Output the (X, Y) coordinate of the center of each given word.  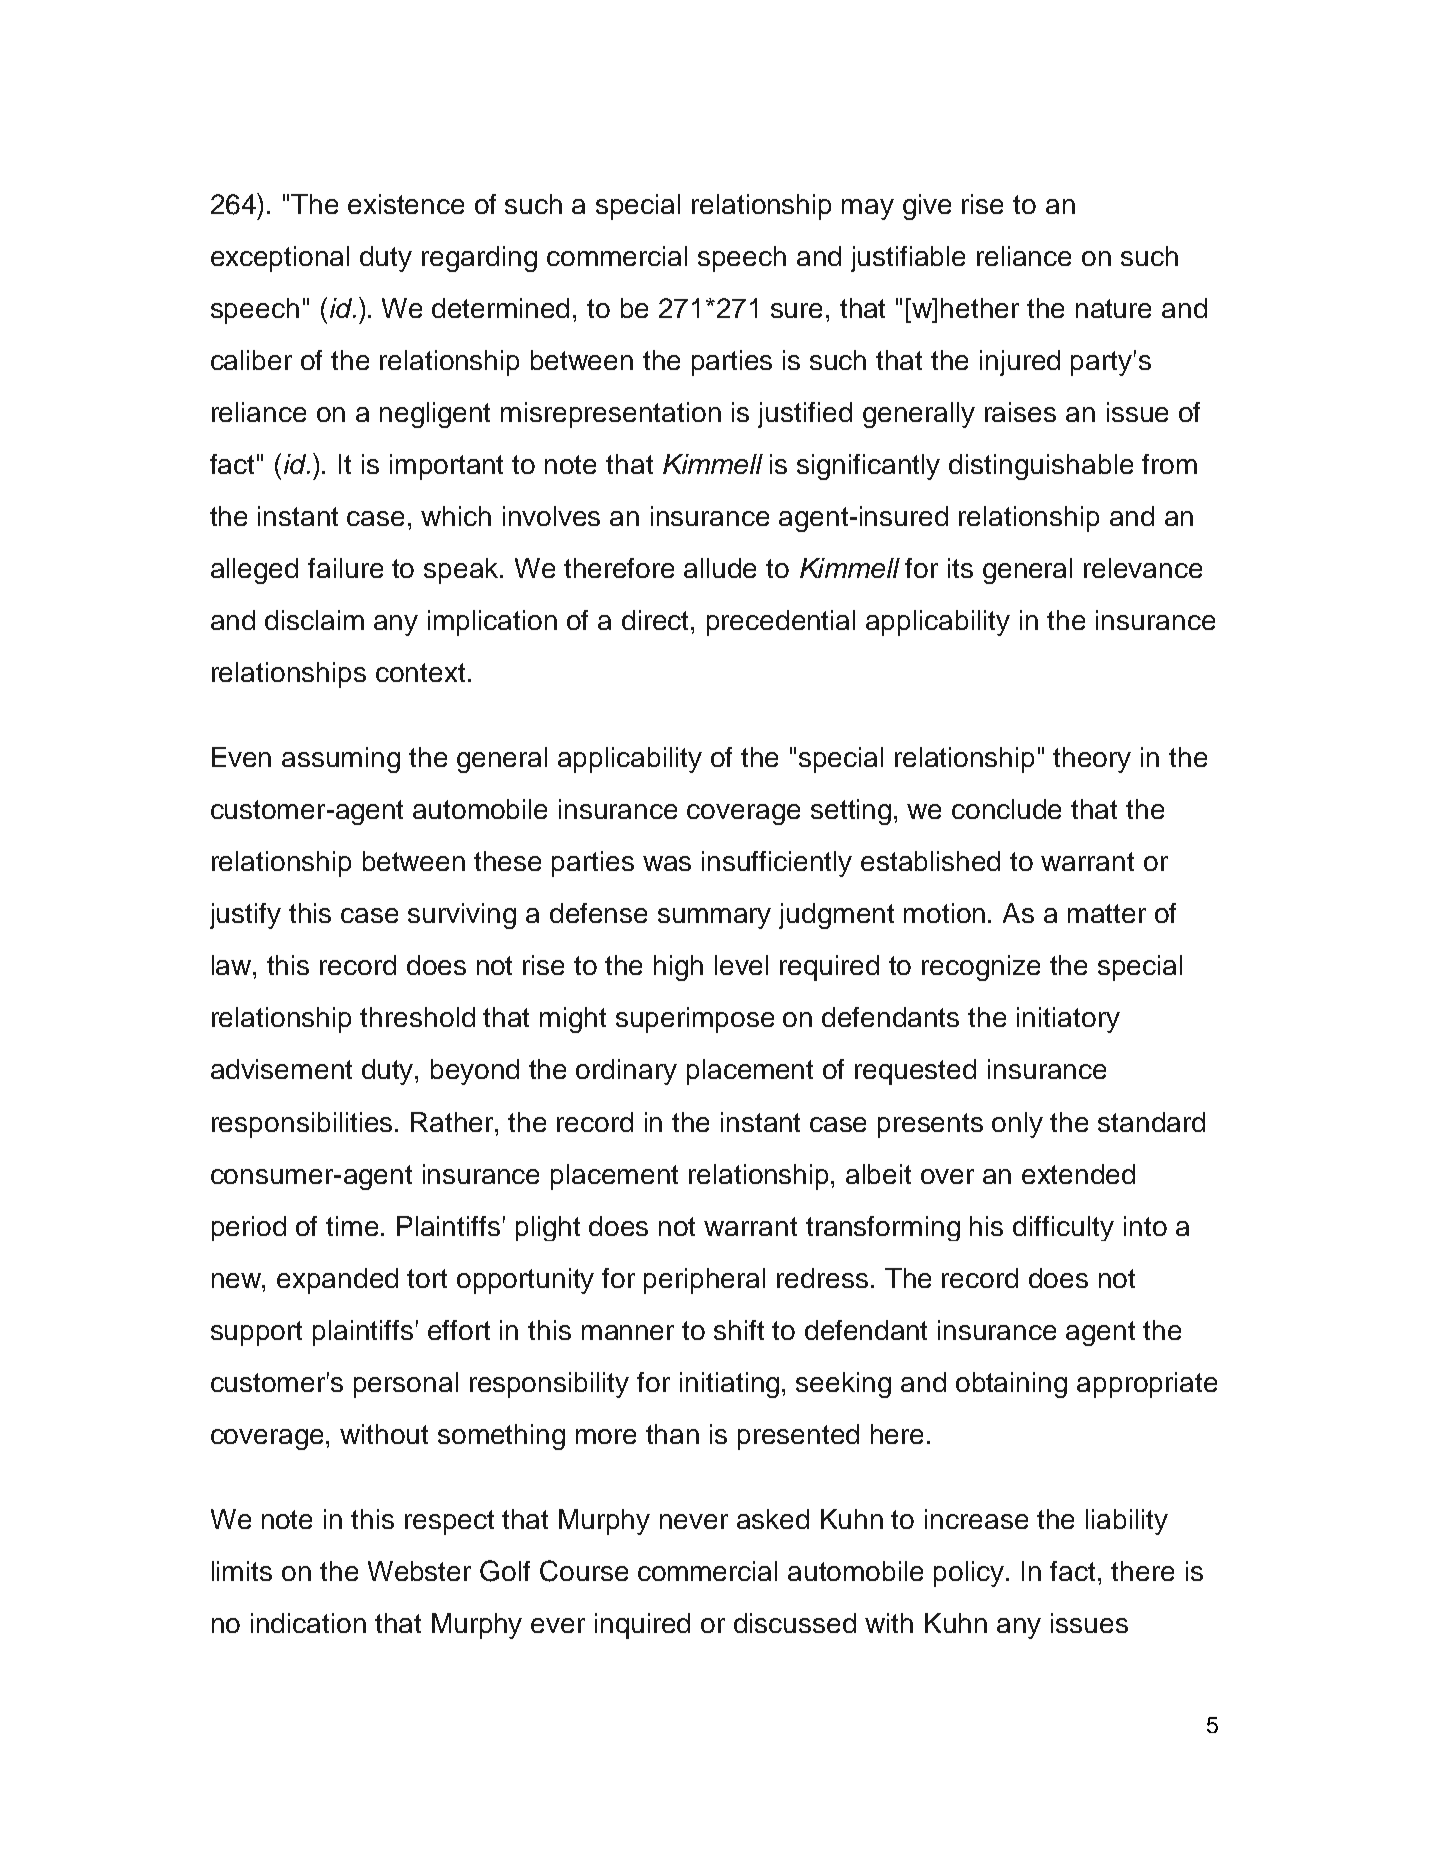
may (868, 209)
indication (308, 1623)
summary (714, 918)
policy (970, 1574)
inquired (642, 1626)
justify (245, 916)
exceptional (280, 259)
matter (1107, 913)
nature (1113, 308)
